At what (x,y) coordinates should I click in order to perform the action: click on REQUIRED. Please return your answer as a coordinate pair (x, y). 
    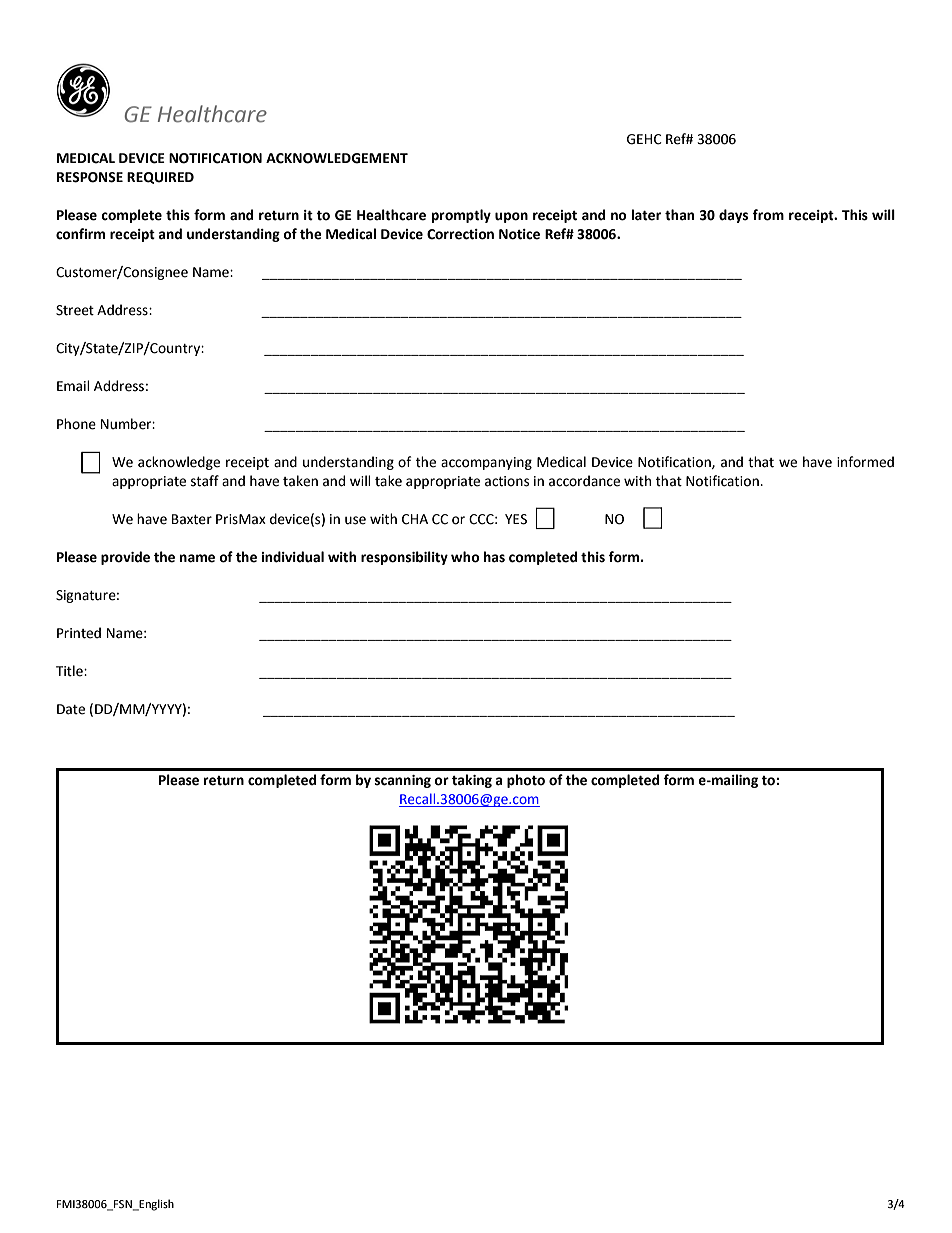
    Looking at the image, I should click on (160, 178).
